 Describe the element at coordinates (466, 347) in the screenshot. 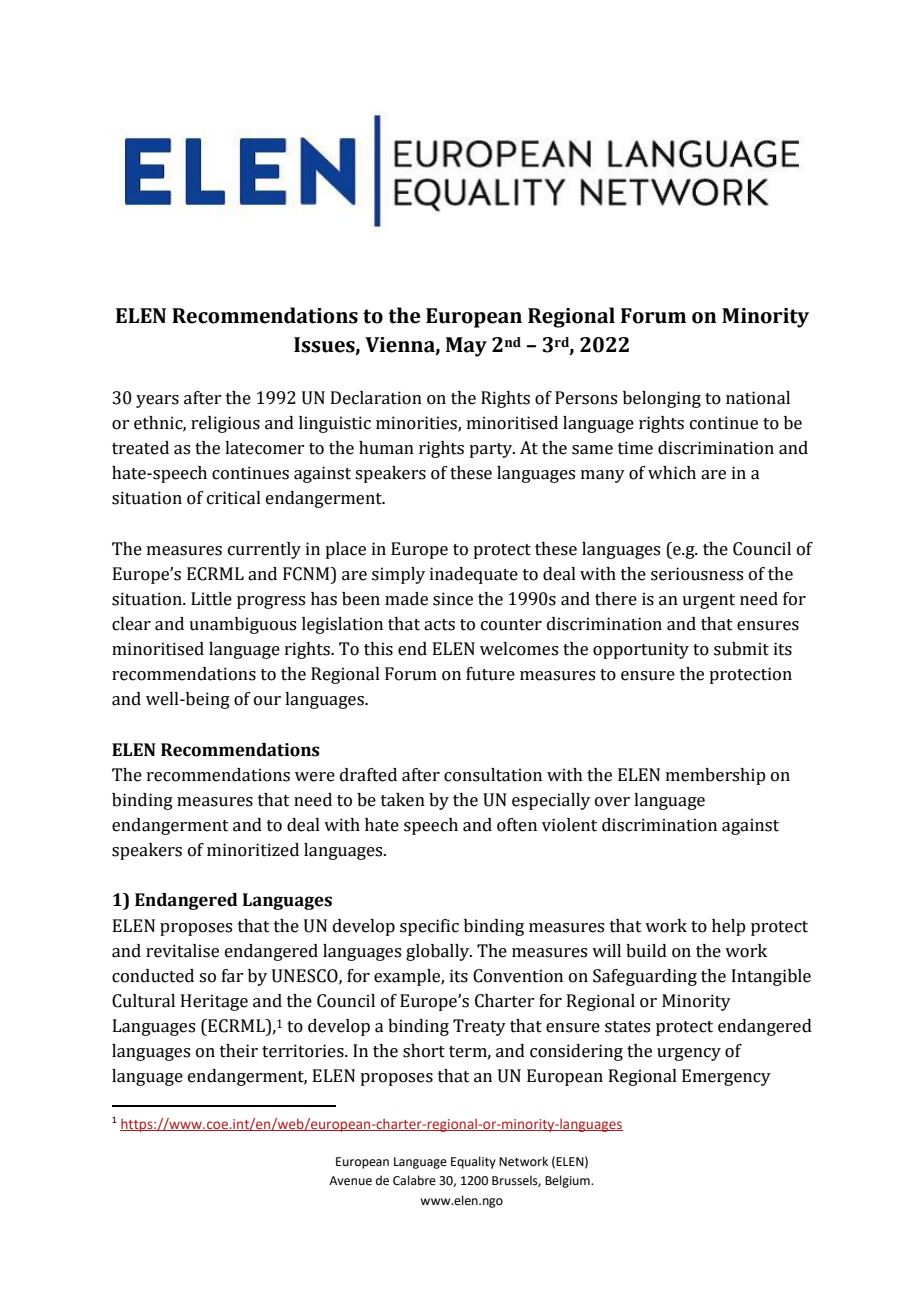

I see `May` at that location.
